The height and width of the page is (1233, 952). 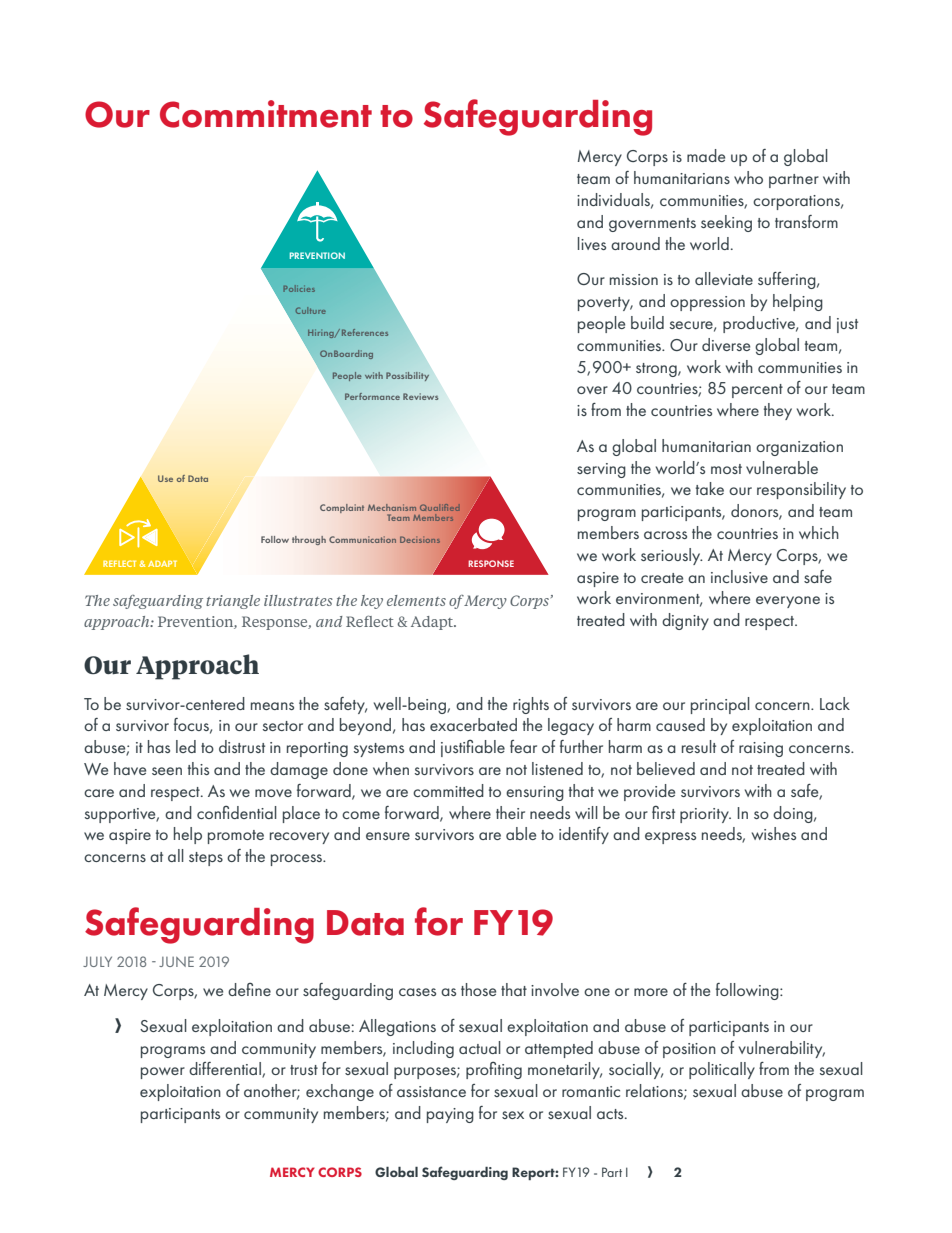 What do you see at coordinates (788, 602) in the page?
I see `everyone` at bounding box center [788, 602].
